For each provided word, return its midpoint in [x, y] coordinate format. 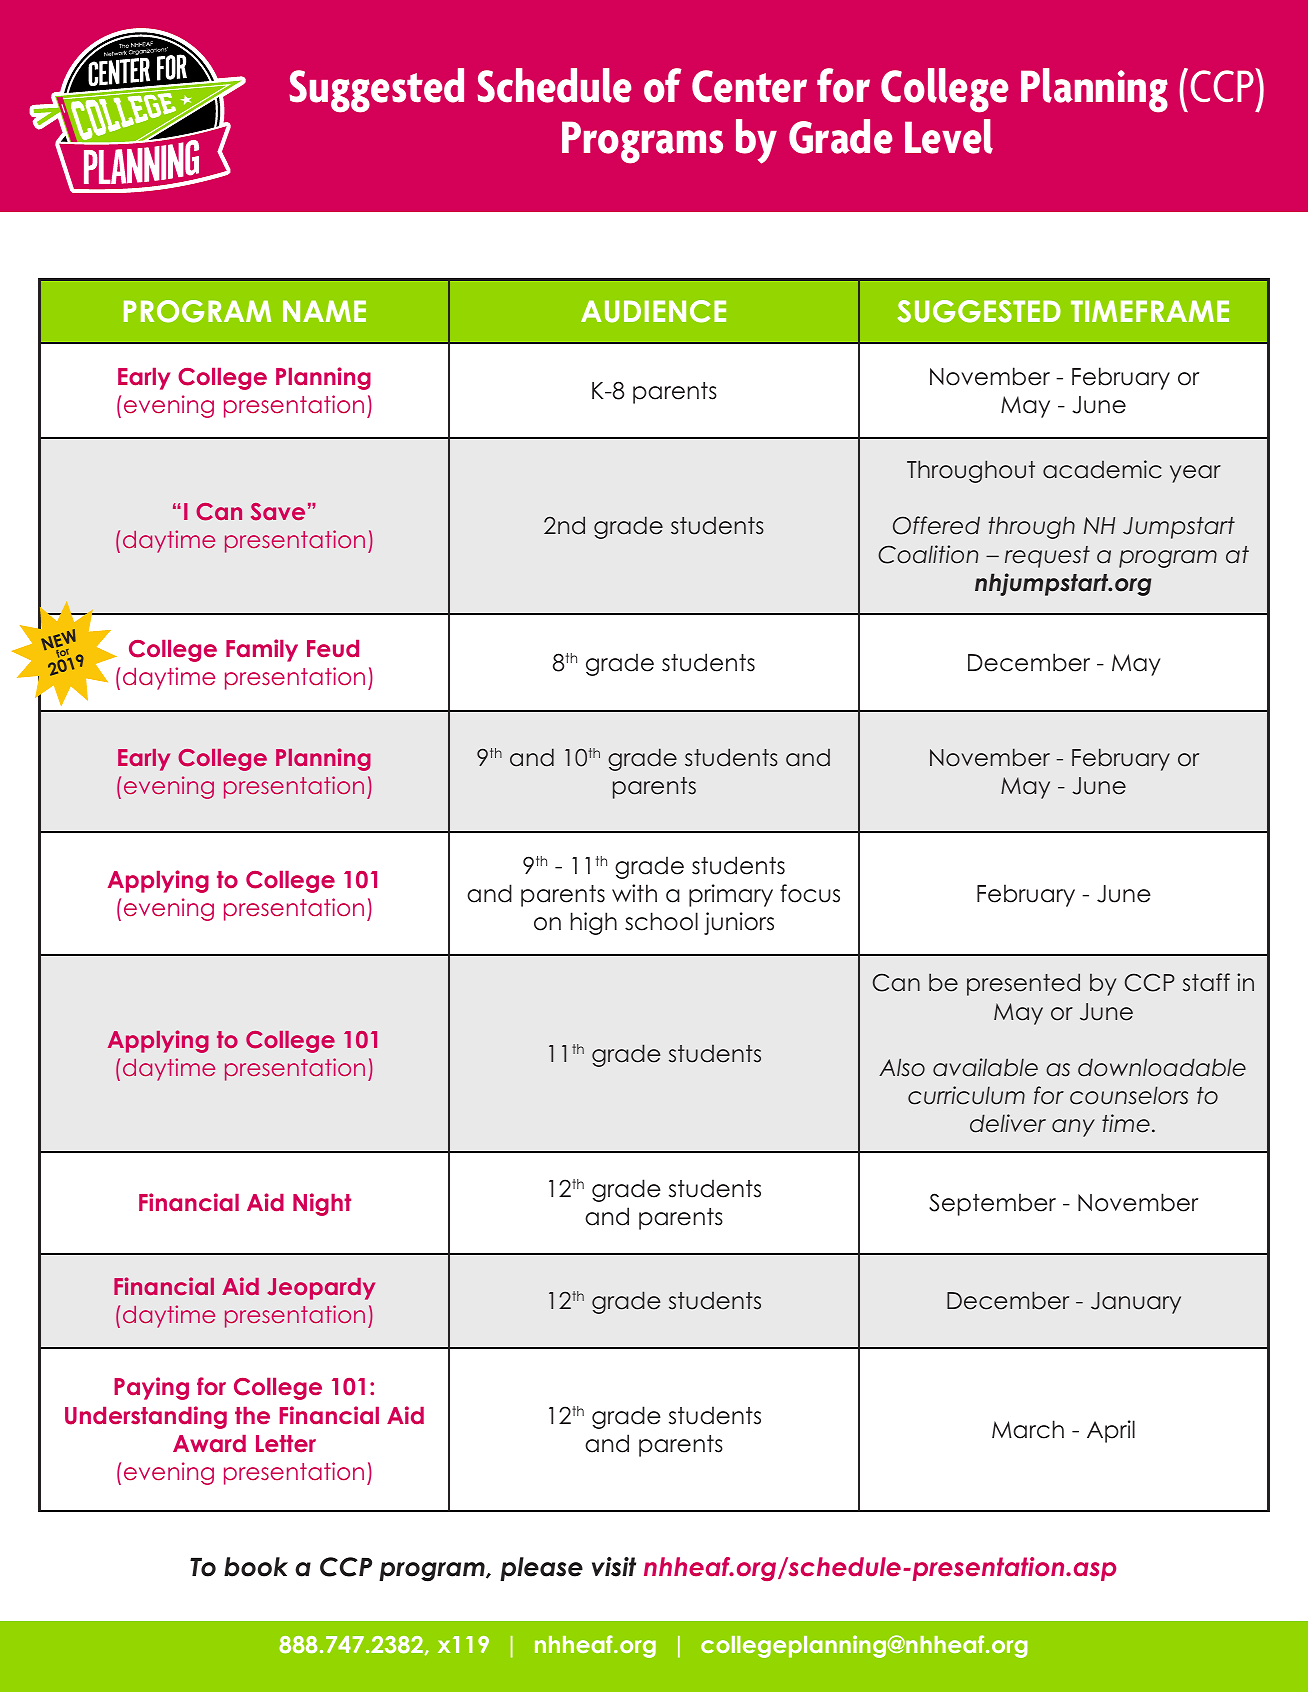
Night [322, 1204]
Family [262, 650]
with [634, 893]
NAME [324, 311]
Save [278, 512]
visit [614, 1567]
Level [949, 136]
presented [1023, 984]
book [256, 1567]
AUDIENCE [653, 311]
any [1073, 1128]
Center [749, 86]
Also [902, 1067]
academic [1102, 469]
